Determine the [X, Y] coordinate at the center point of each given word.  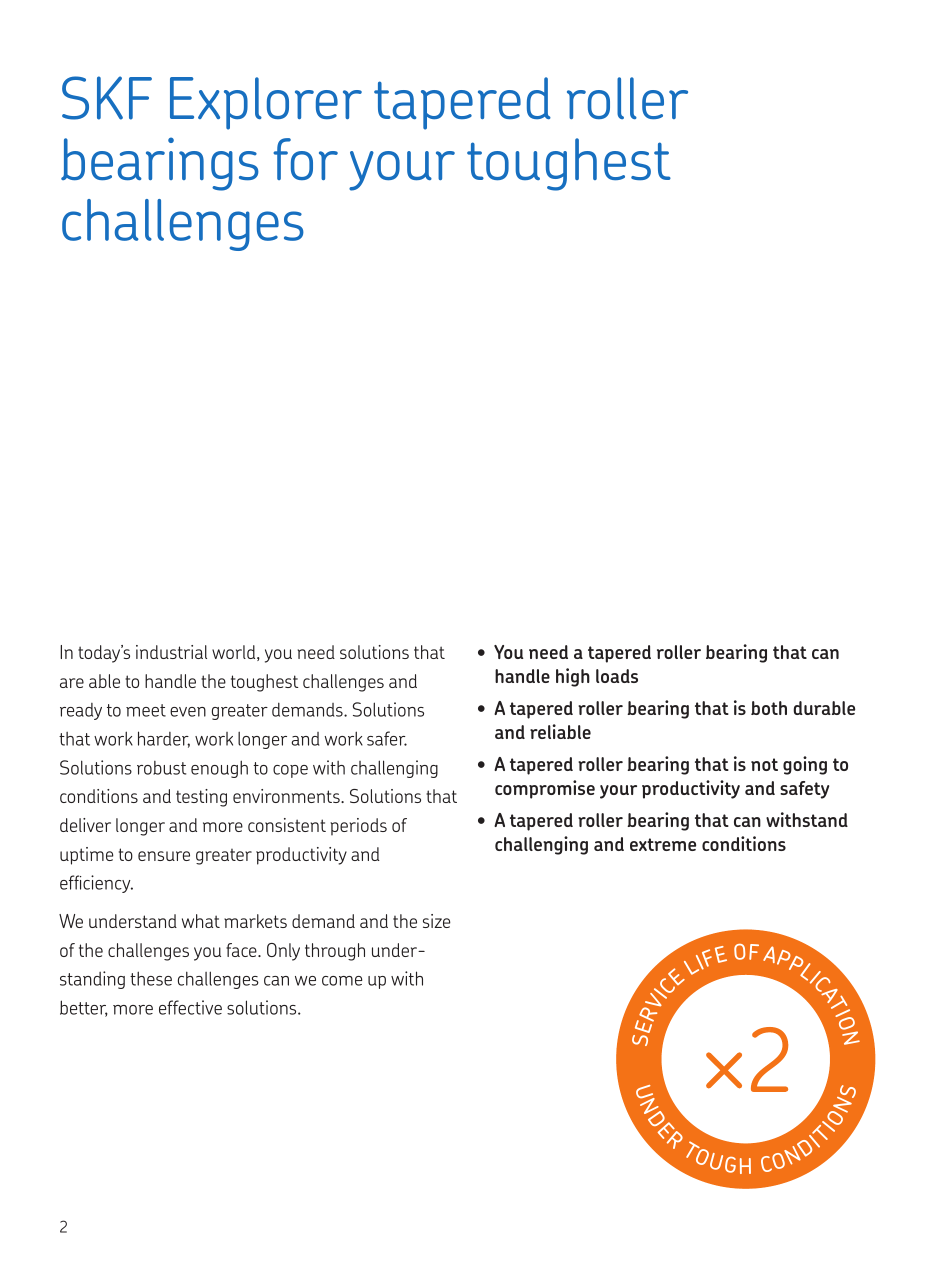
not [764, 764]
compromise [545, 789]
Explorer [266, 103]
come [342, 981]
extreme [663, 844]
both [769, 708]
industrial [171, 652]
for [305, 159]
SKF [107, 98]
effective [190, 1007]
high [573, 677]
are [72, 683]
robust [161, 768]
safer [387, 738]
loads [617, 676]
